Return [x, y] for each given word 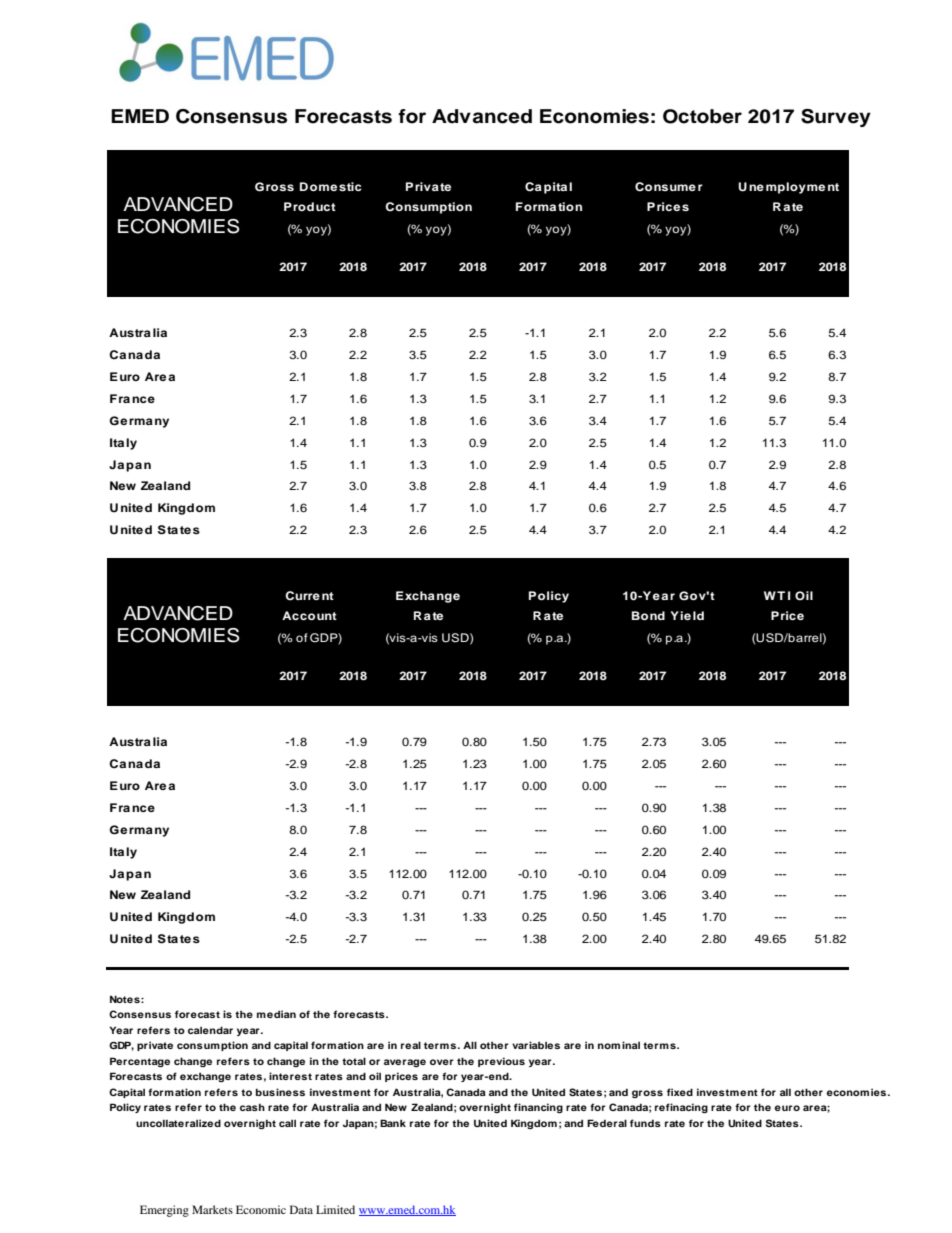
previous [501, 1062]
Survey [836, 118]
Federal [607, 1123]
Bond [648, 615]
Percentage [140, 1062]
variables [536, 1045]
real [411, 1045]
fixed [680, 1092]
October [702, 116]
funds [645, 1123]
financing [538, 1108]
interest [290, 1076]
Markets [212, 1209]
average [405, 1063]
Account [309, 615]
